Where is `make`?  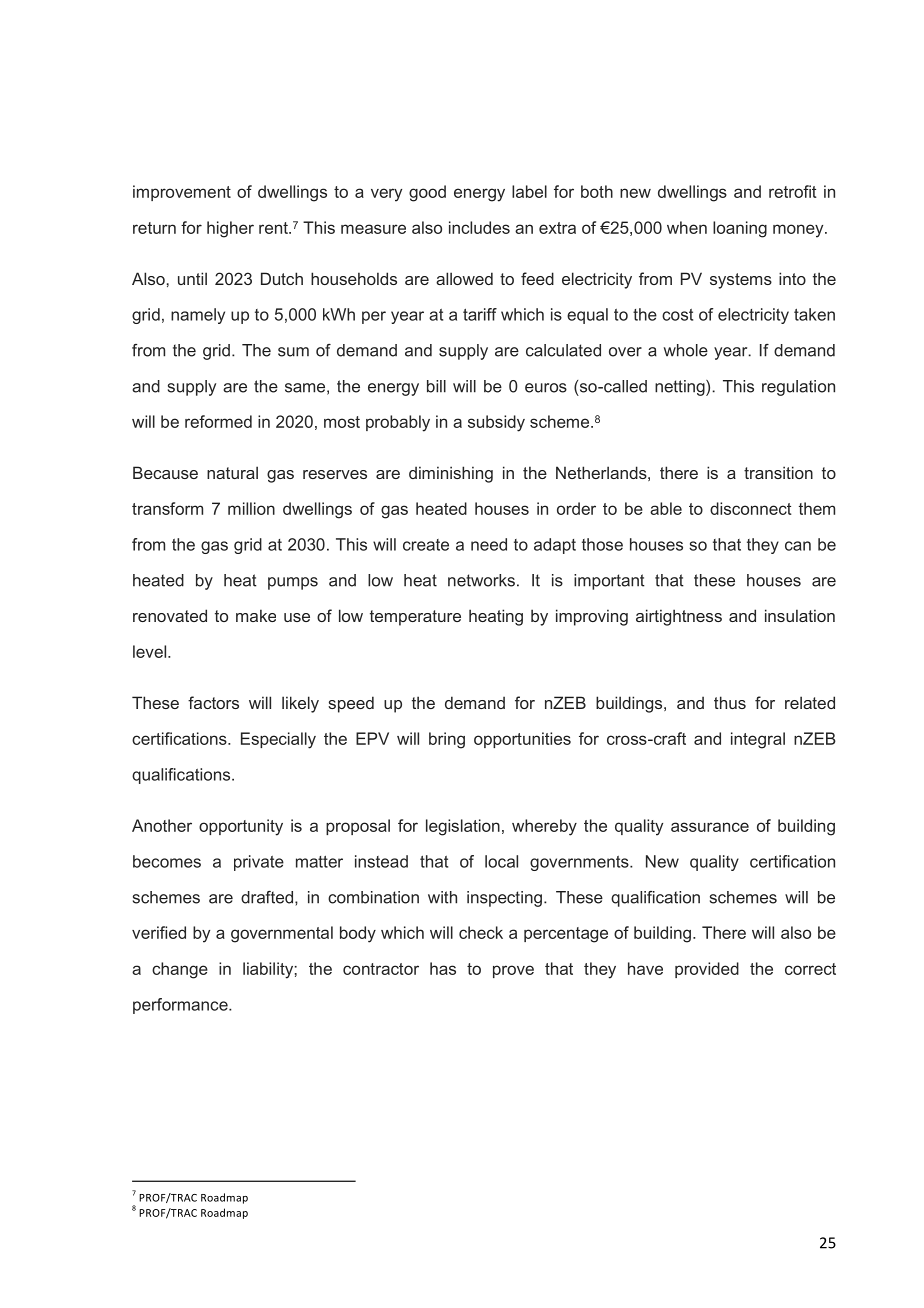 make is located at coordinates (256, 615).
